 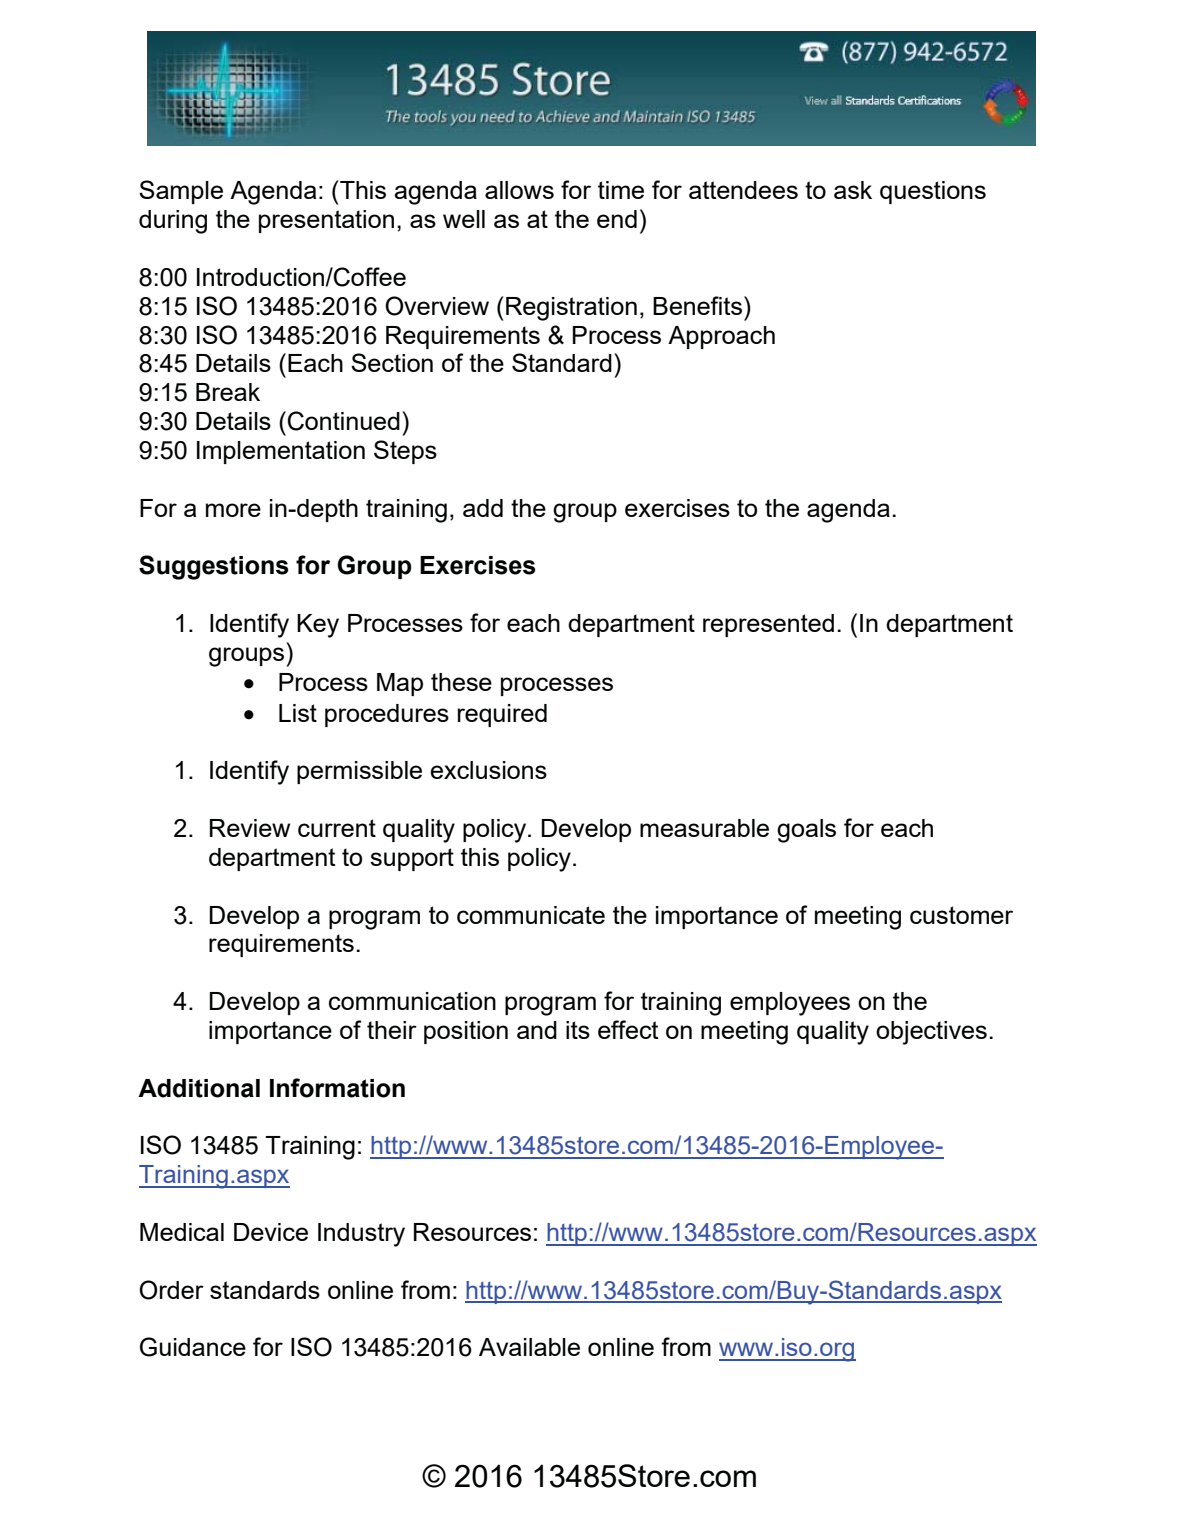 What do you see at coordinates (806, 831) in the document?
I see `goals` at bounding box center [806, 831].
